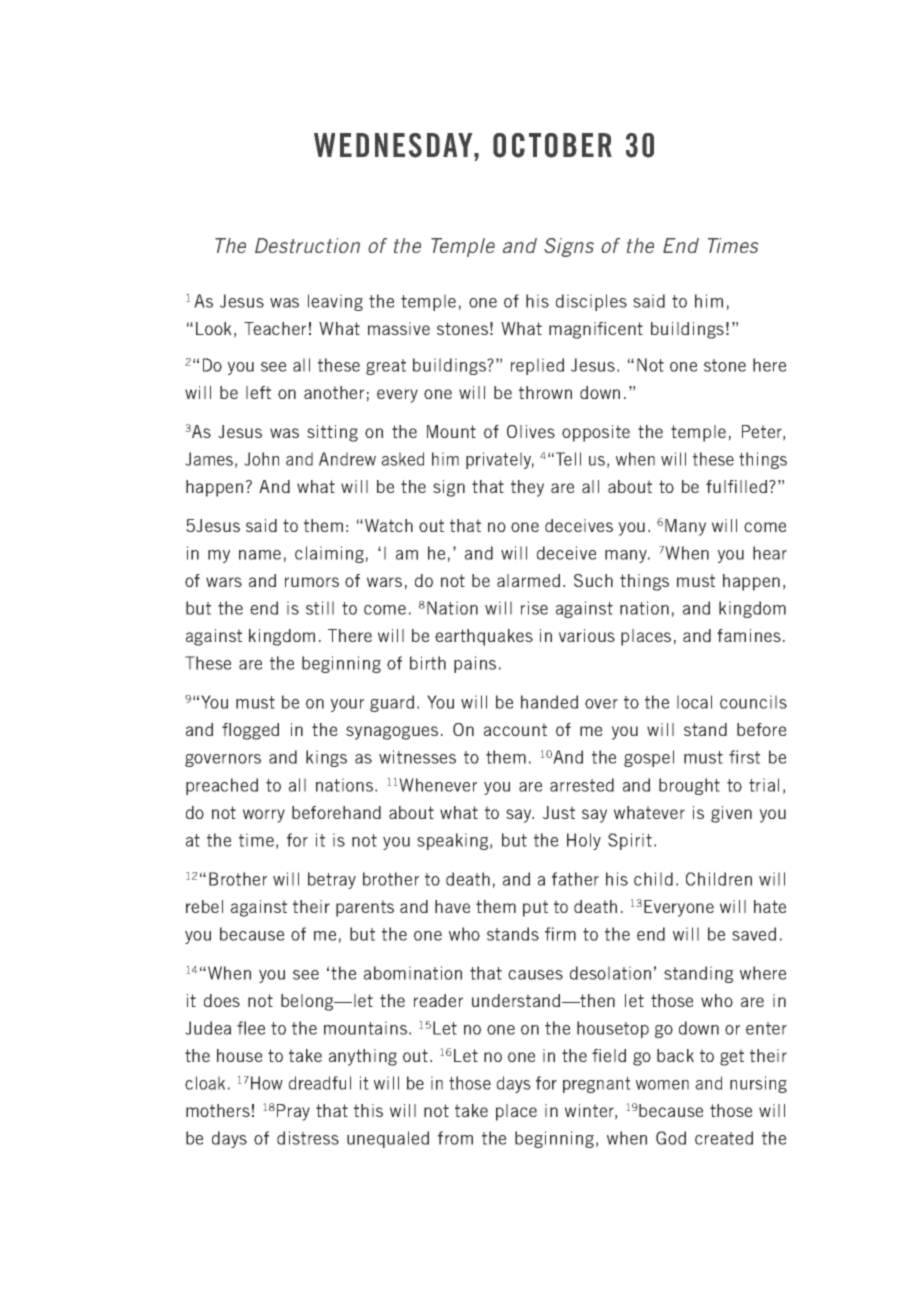  I want to click on brought, so click(689, 786).
